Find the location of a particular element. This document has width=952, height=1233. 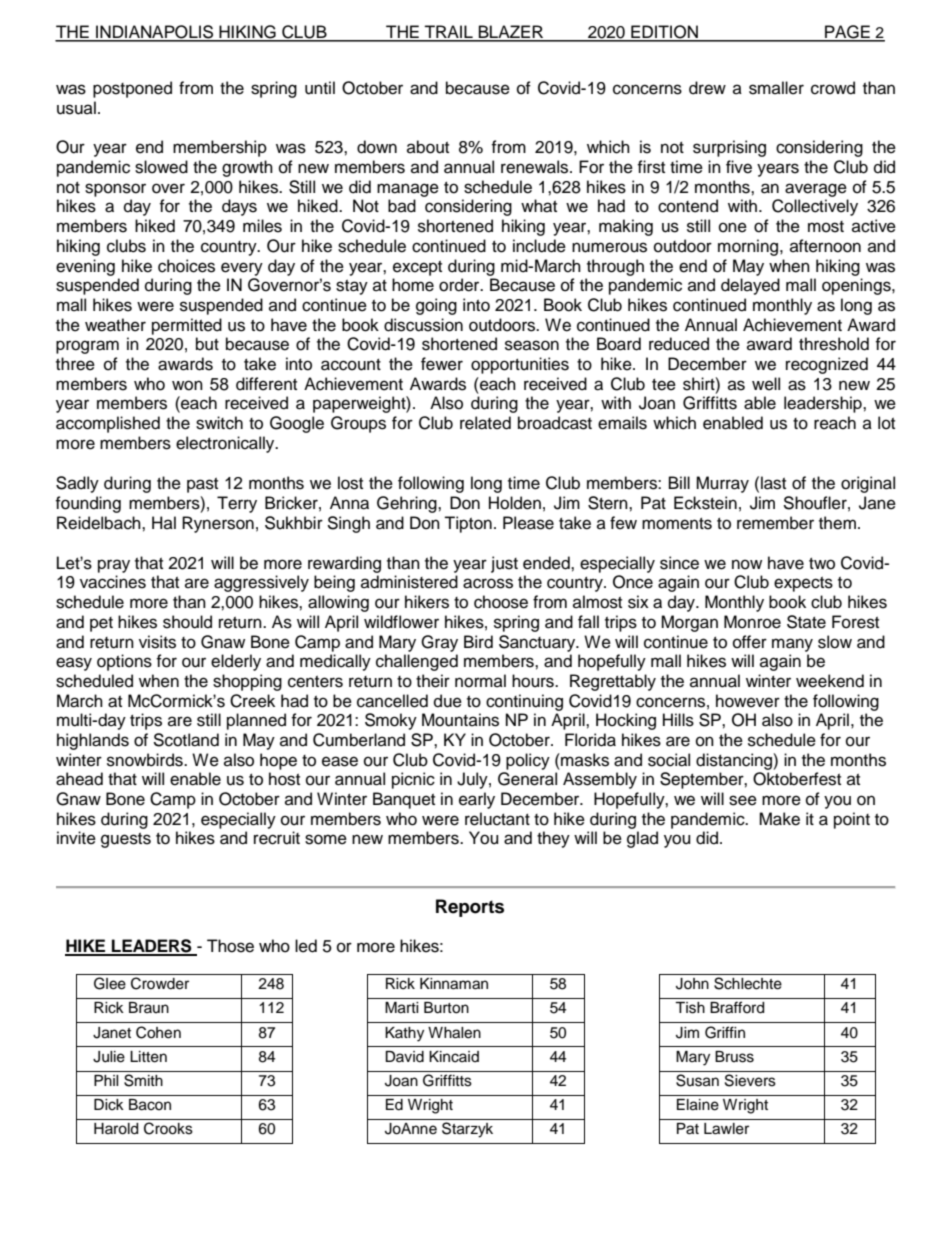

across is located at coordinates (488, 583).
